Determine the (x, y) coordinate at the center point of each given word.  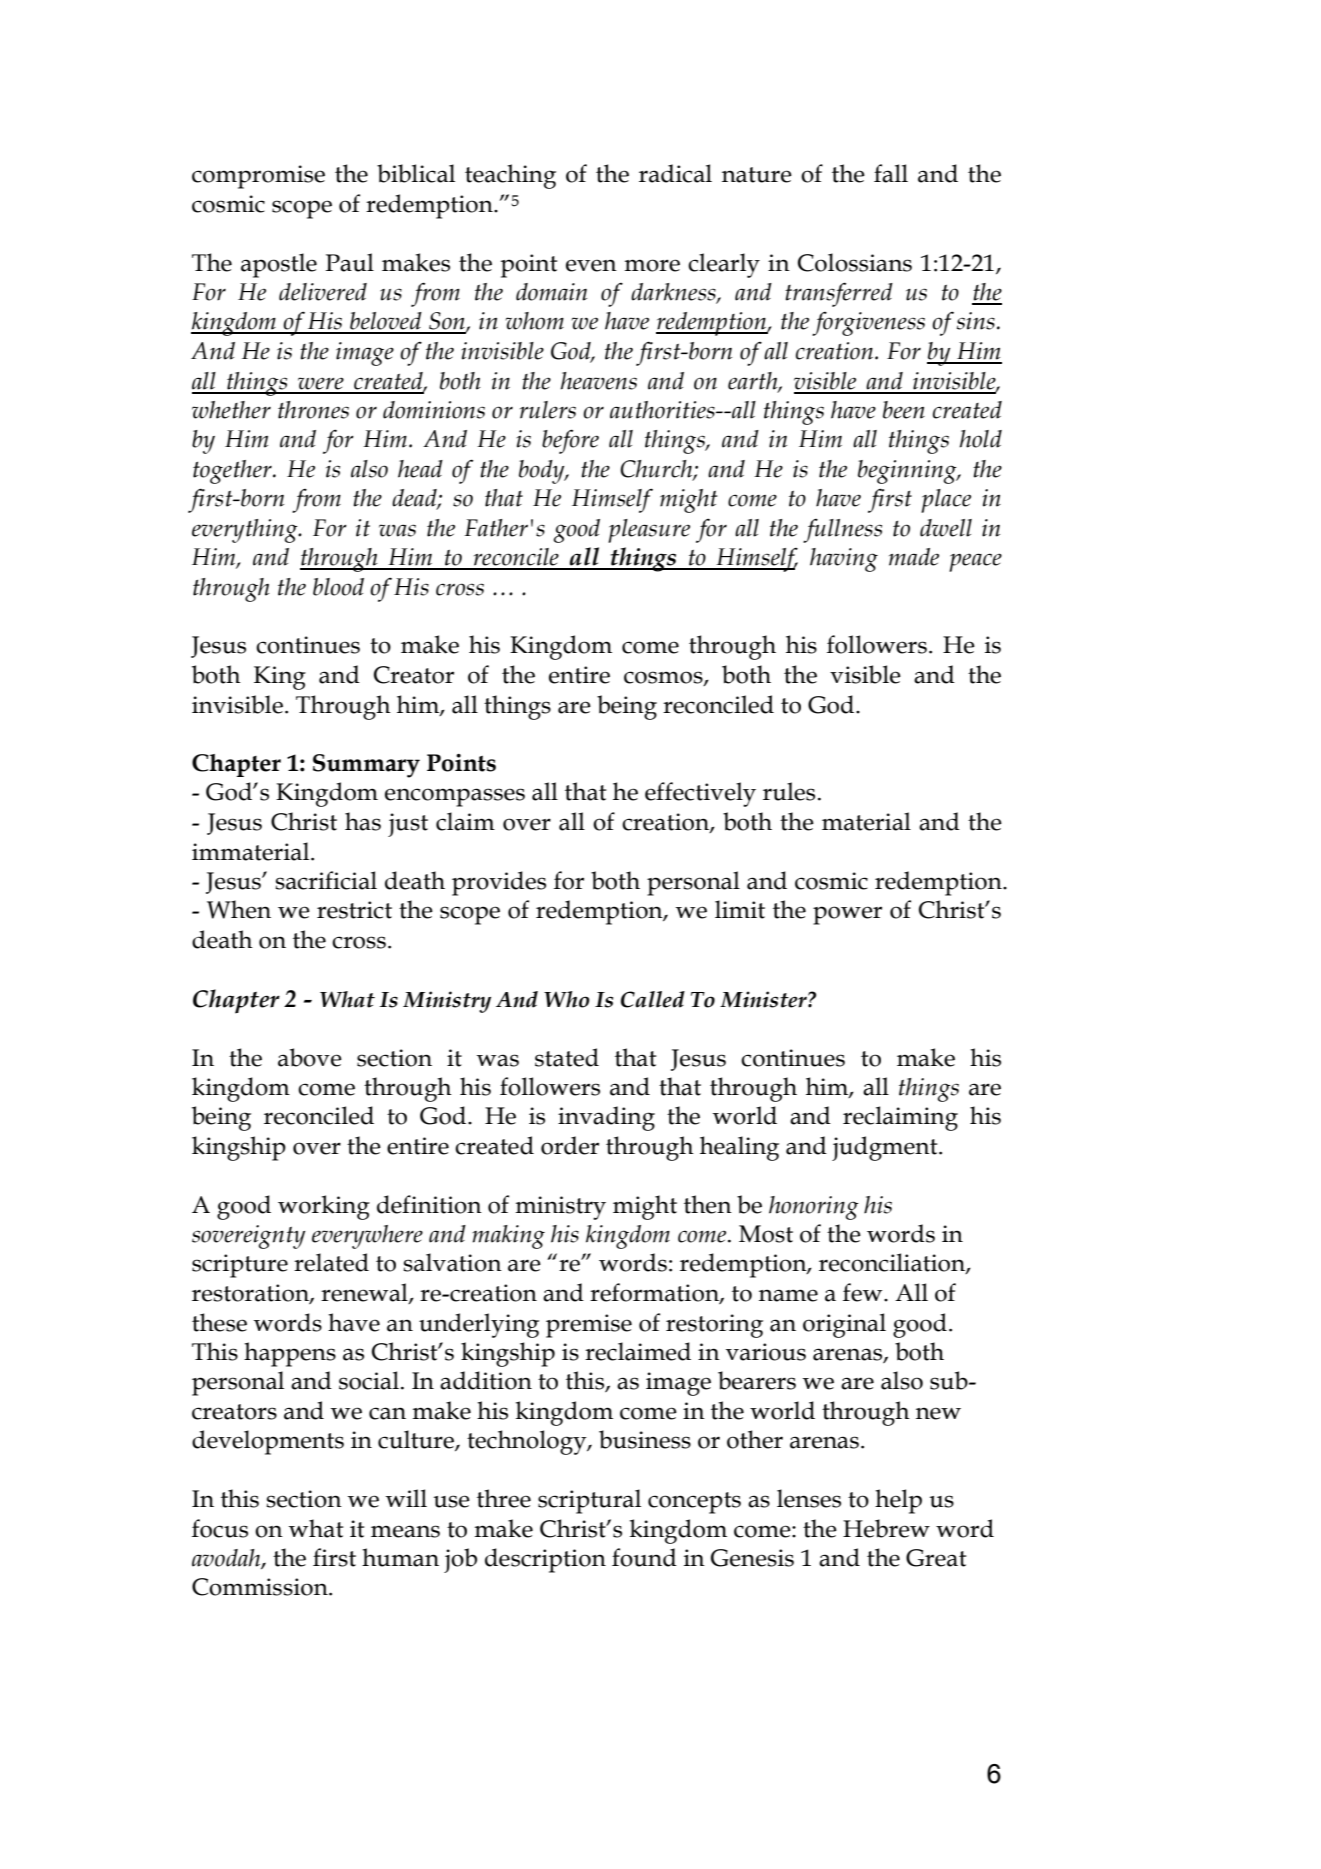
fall (891, 173)
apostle (279, 265)
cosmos (664, 678)
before (570, 441)
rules (789, 791)
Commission (261, 1587)
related (331, 1262)
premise (589, 1326)
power (847, 915)
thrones (313, 410)
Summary (366, 766)
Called (653, 999)
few (864, 1292)
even (591, 265)
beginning (908, 472)
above (310, 1057)
